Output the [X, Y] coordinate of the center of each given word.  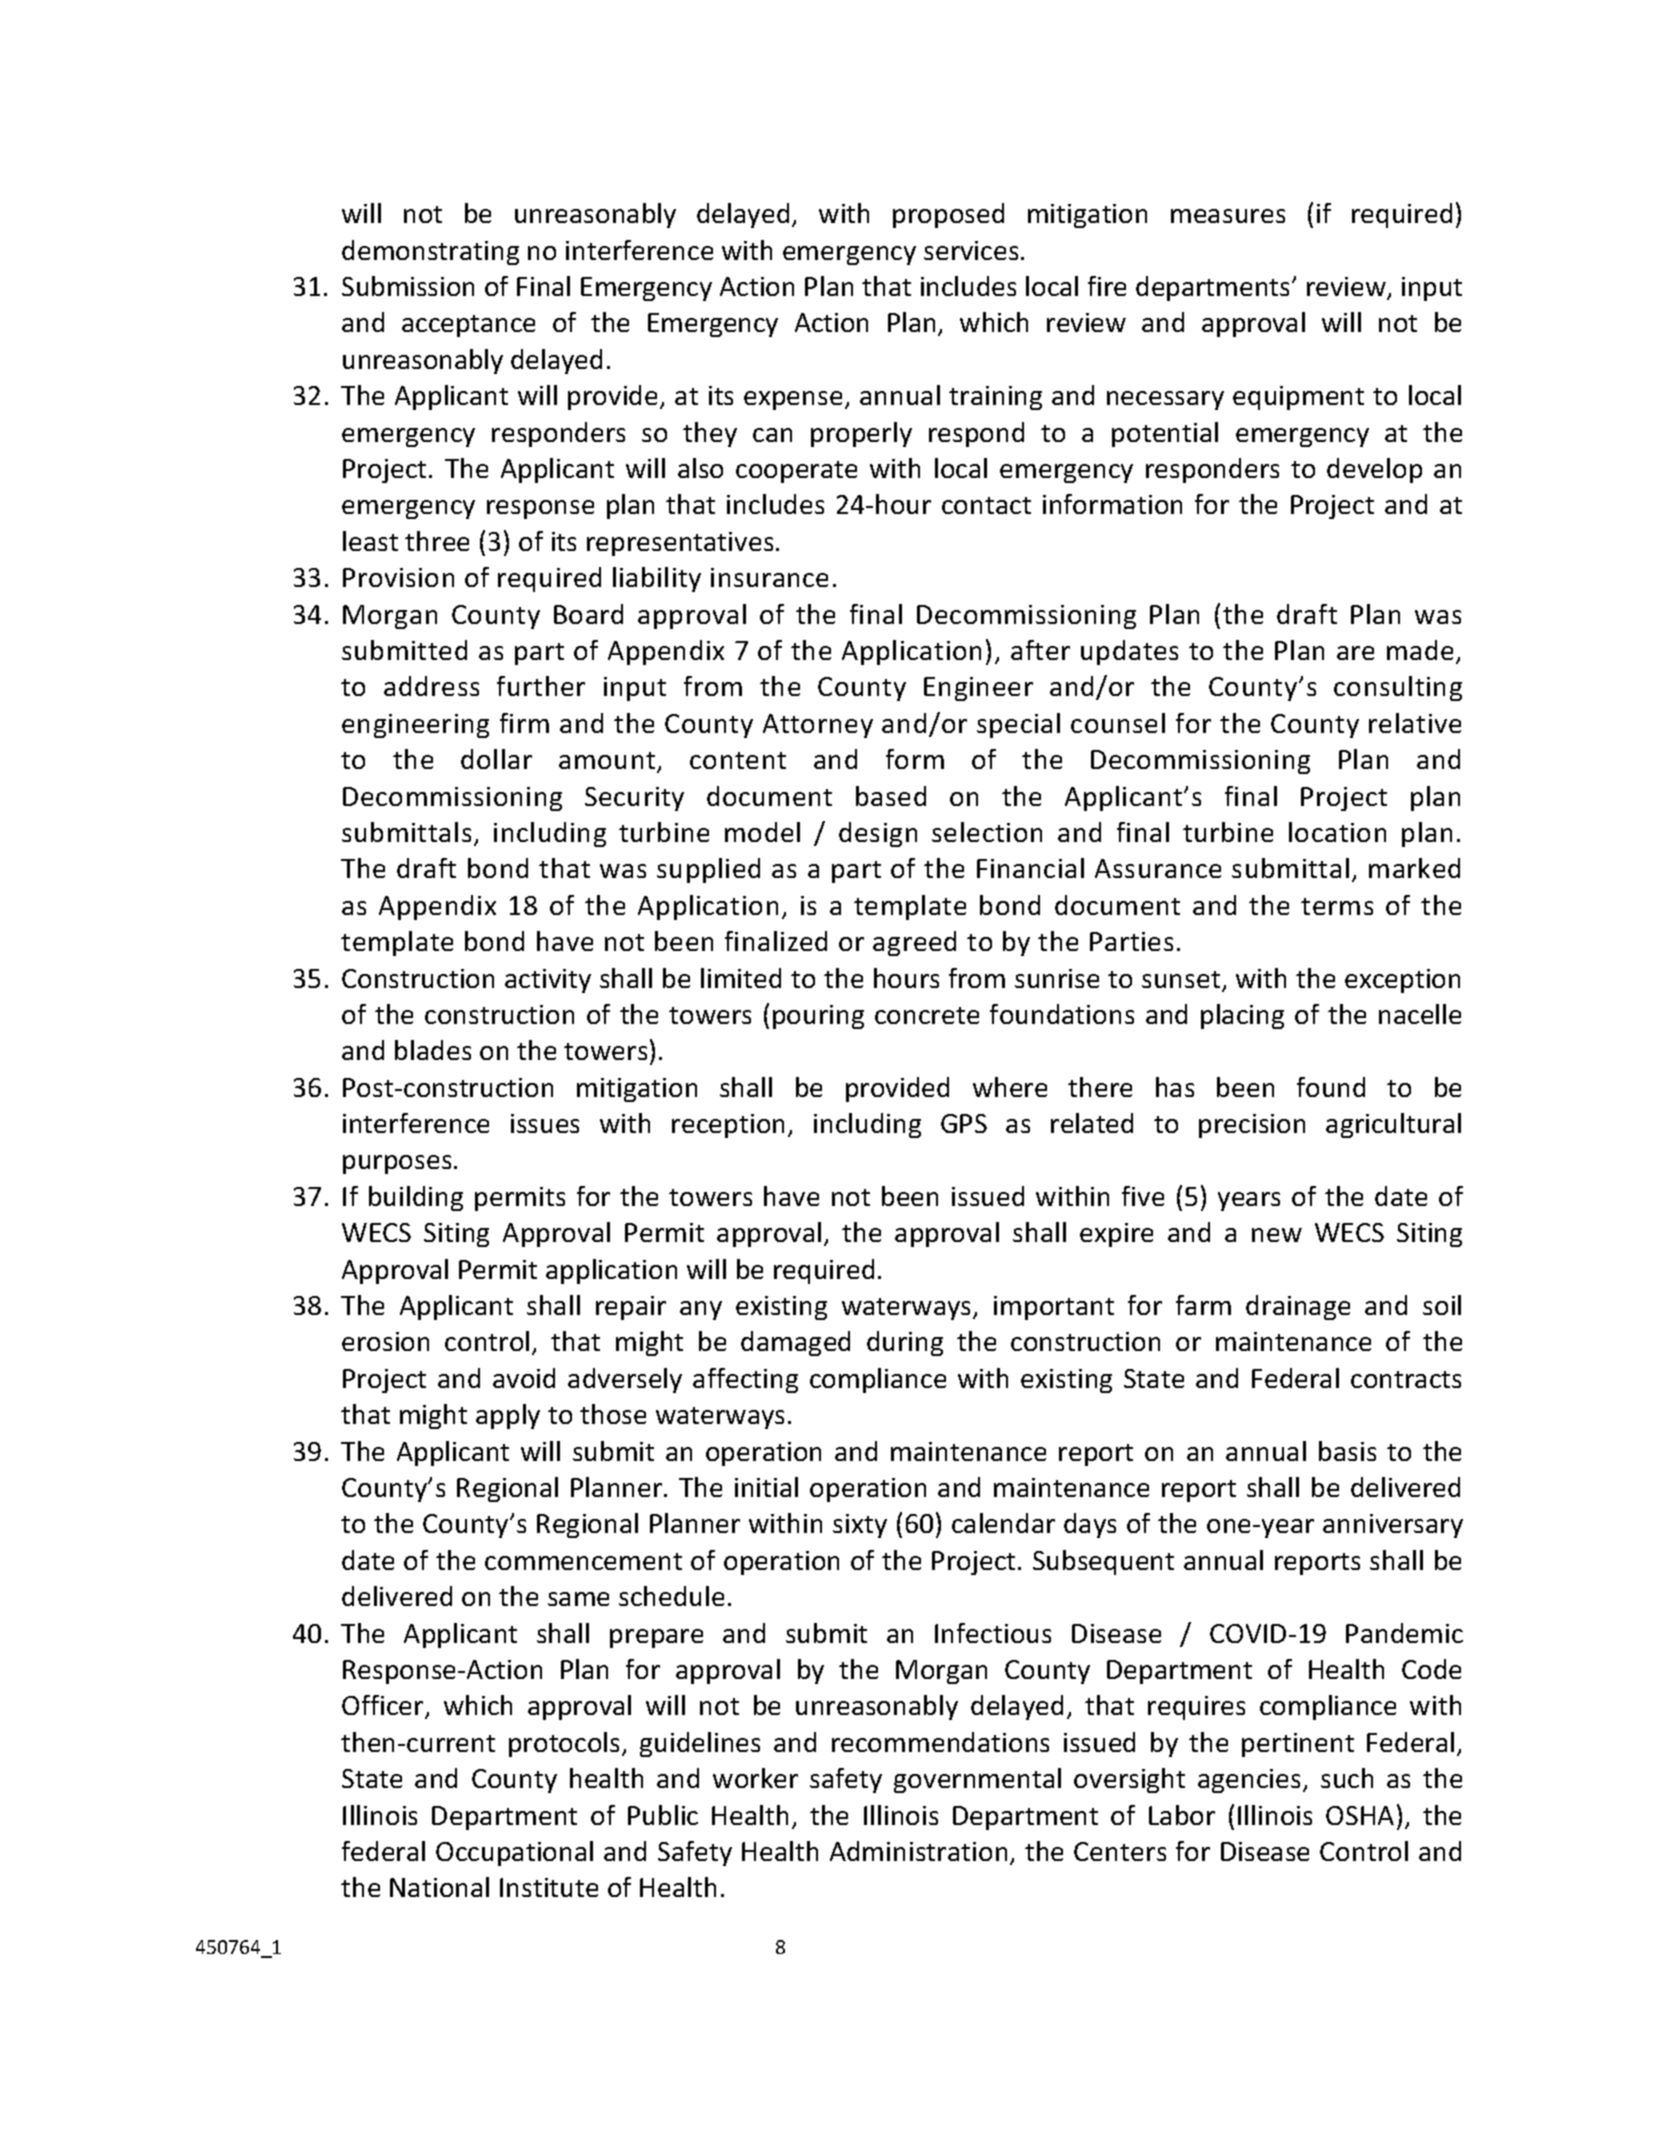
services [971, 250]
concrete [927, 1015]
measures [1228, 216]
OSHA [1360, 1815]
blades [433, 1050]
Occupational [514, 1853]
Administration [918, 1851]
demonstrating [430, 252]
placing [1242, 1016]
